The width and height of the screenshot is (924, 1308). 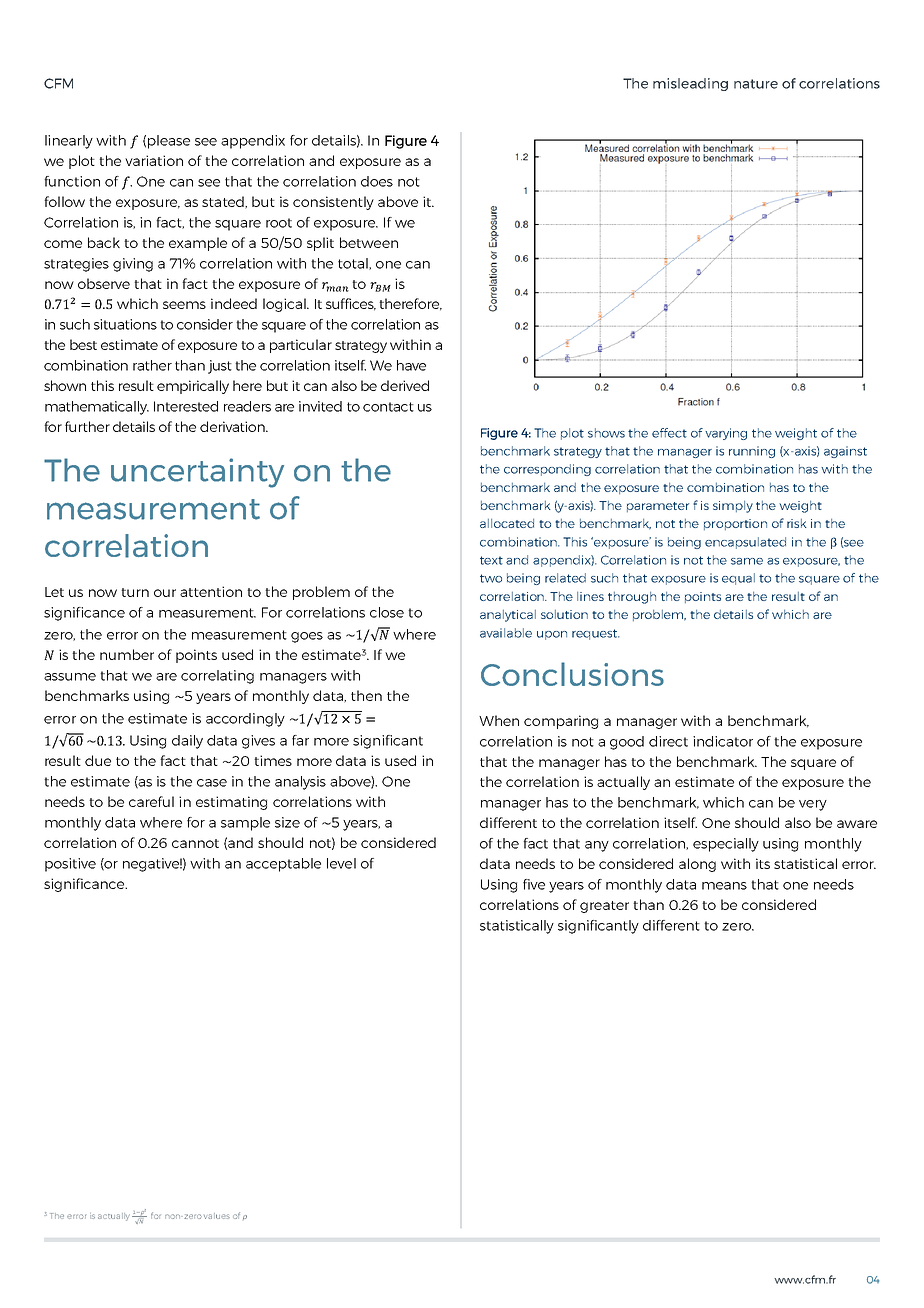 I want to click on along, so click(x=697, y=865).
